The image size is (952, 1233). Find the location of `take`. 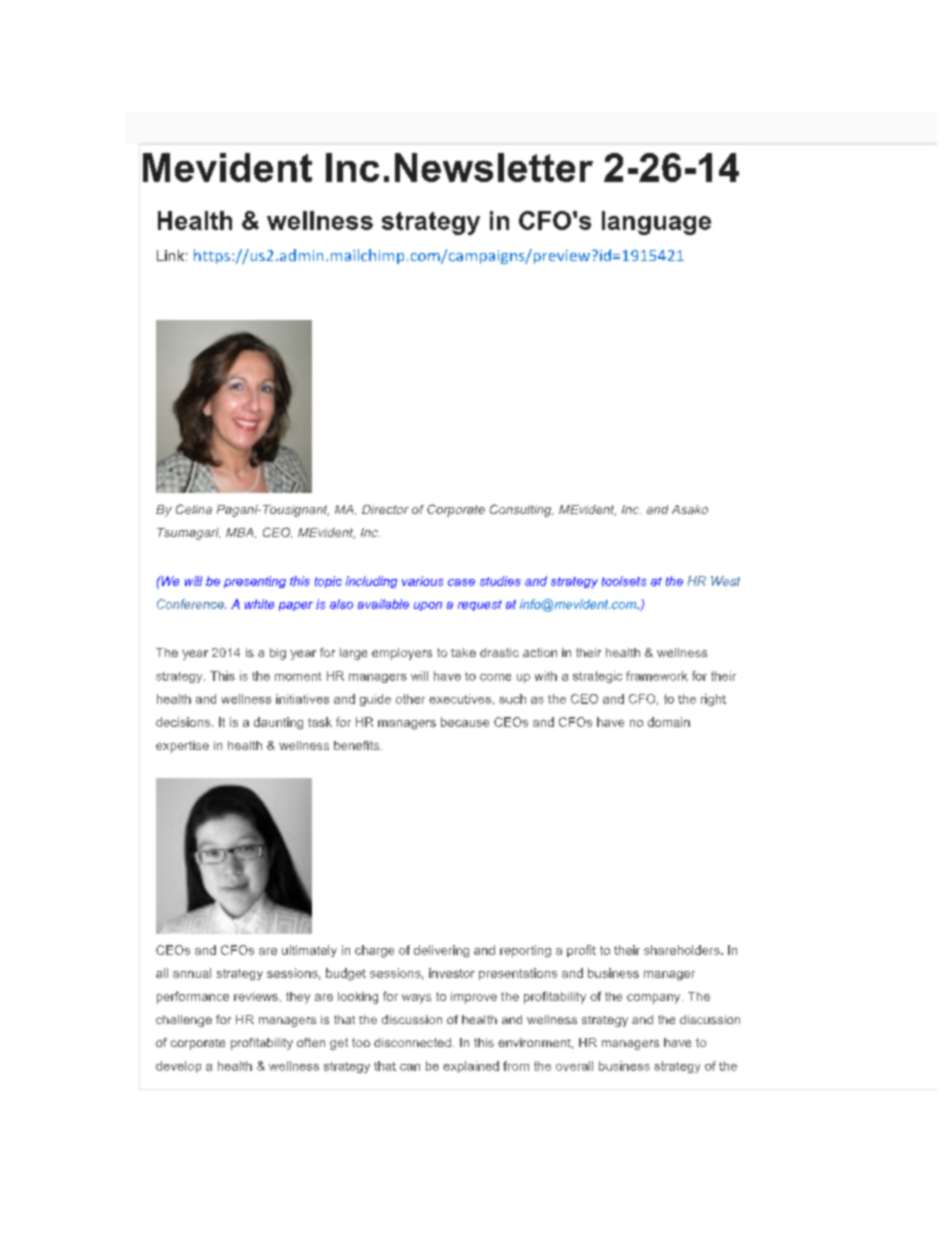

take is located at coordinates (463, 652).
